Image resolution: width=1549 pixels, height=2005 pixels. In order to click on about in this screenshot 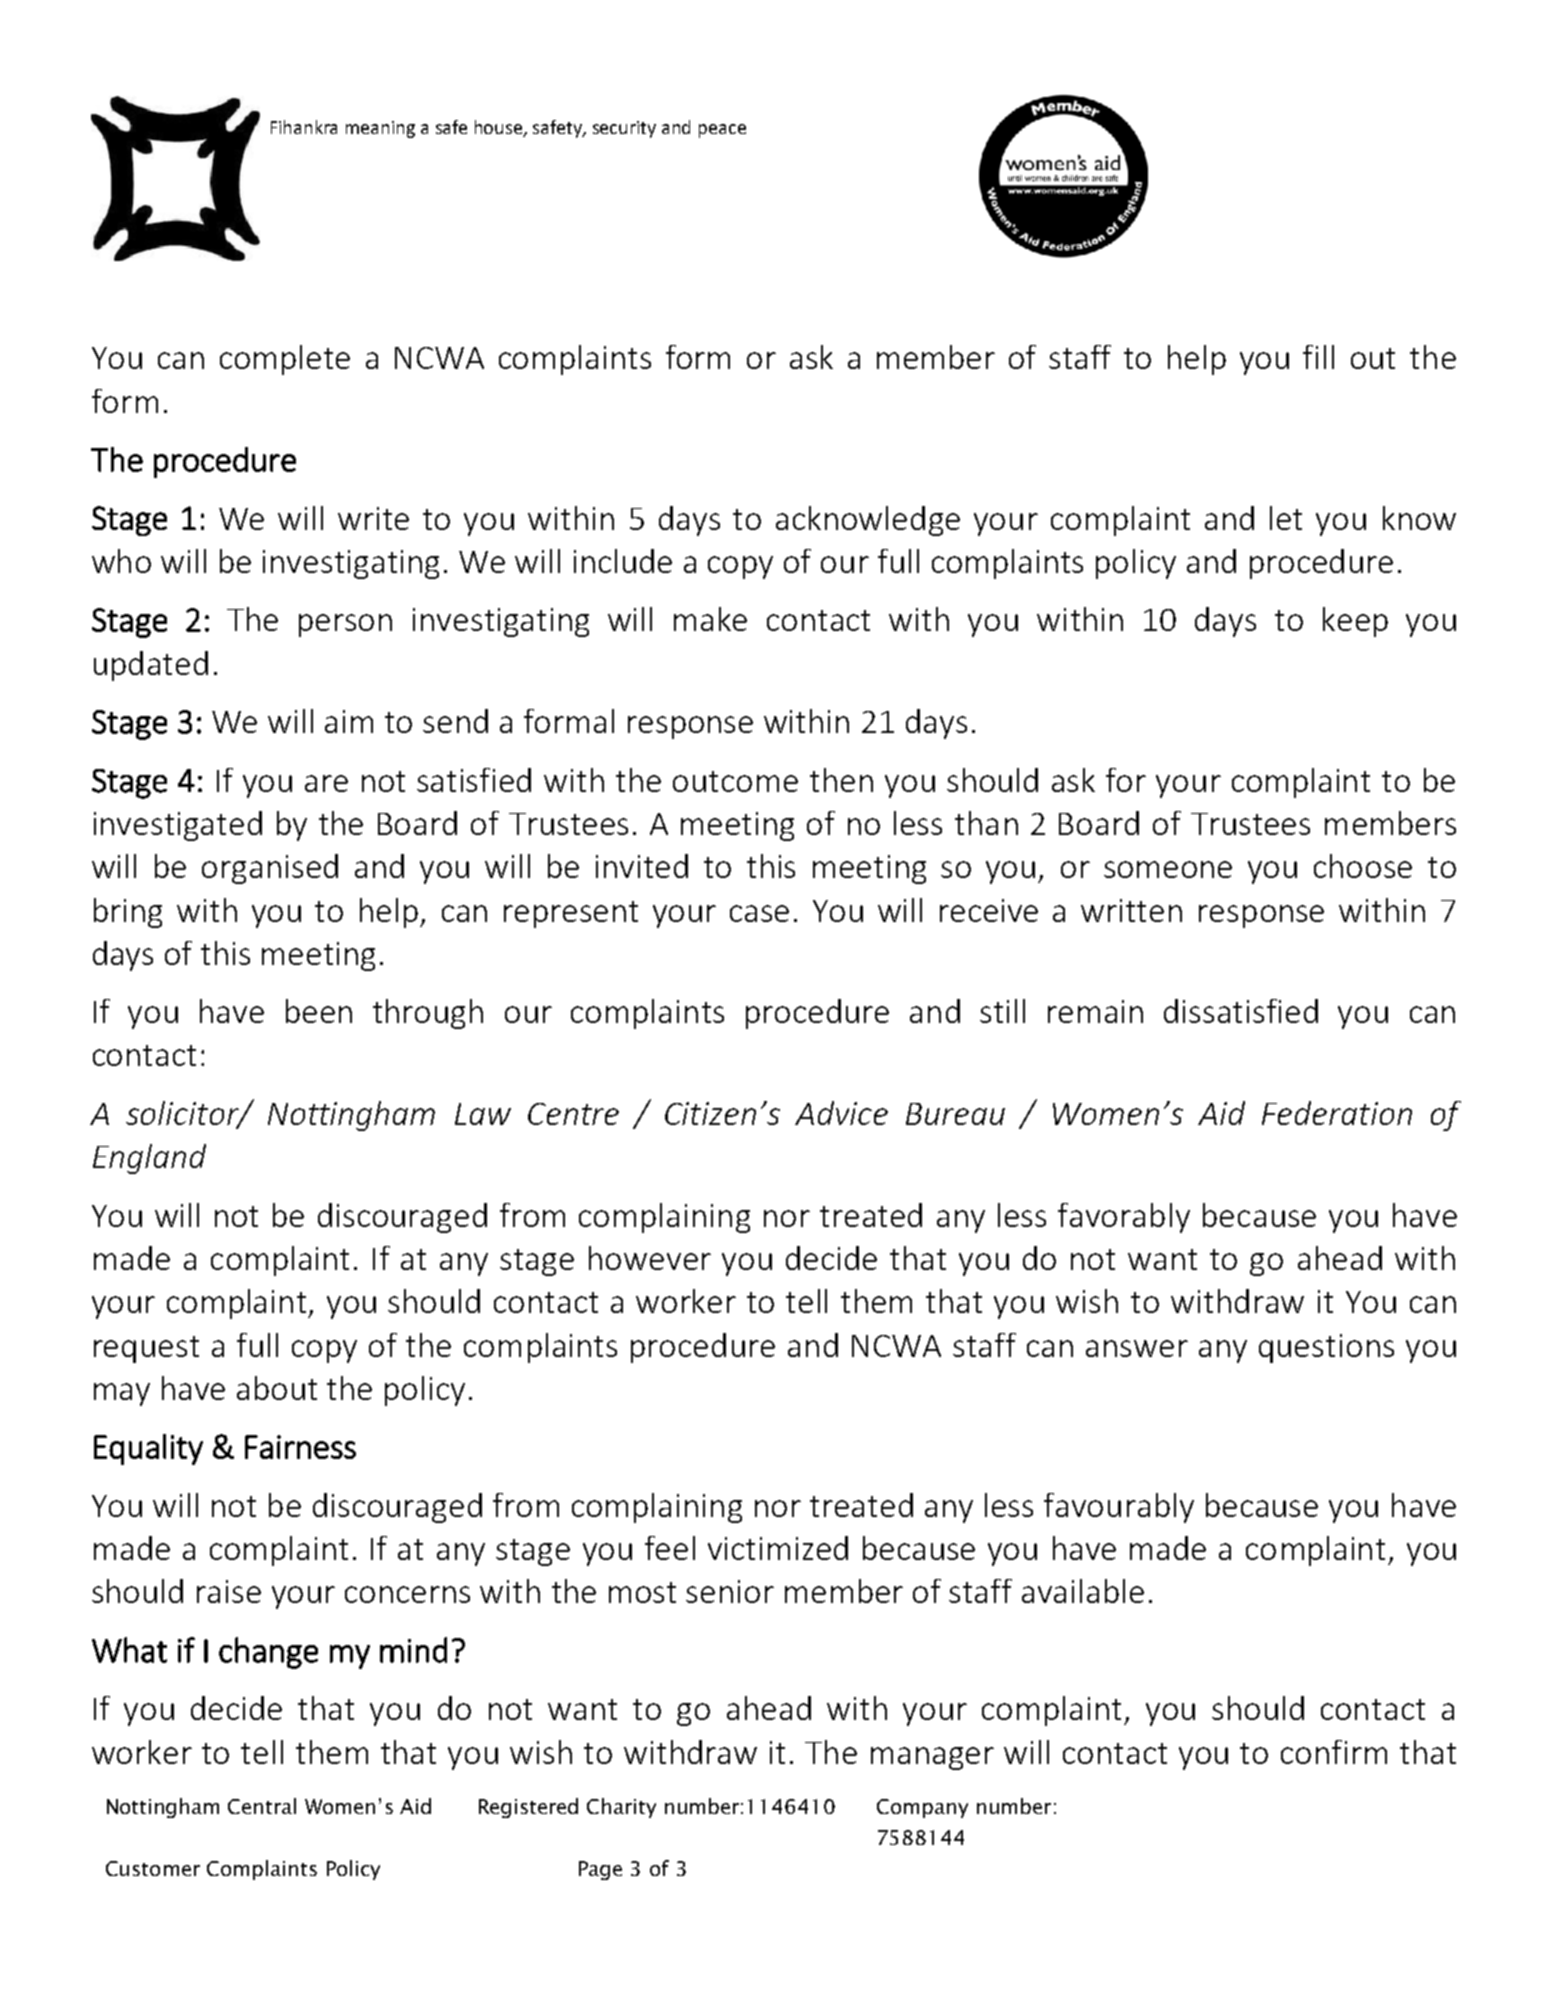, I will do `click(277, 1388)`.
